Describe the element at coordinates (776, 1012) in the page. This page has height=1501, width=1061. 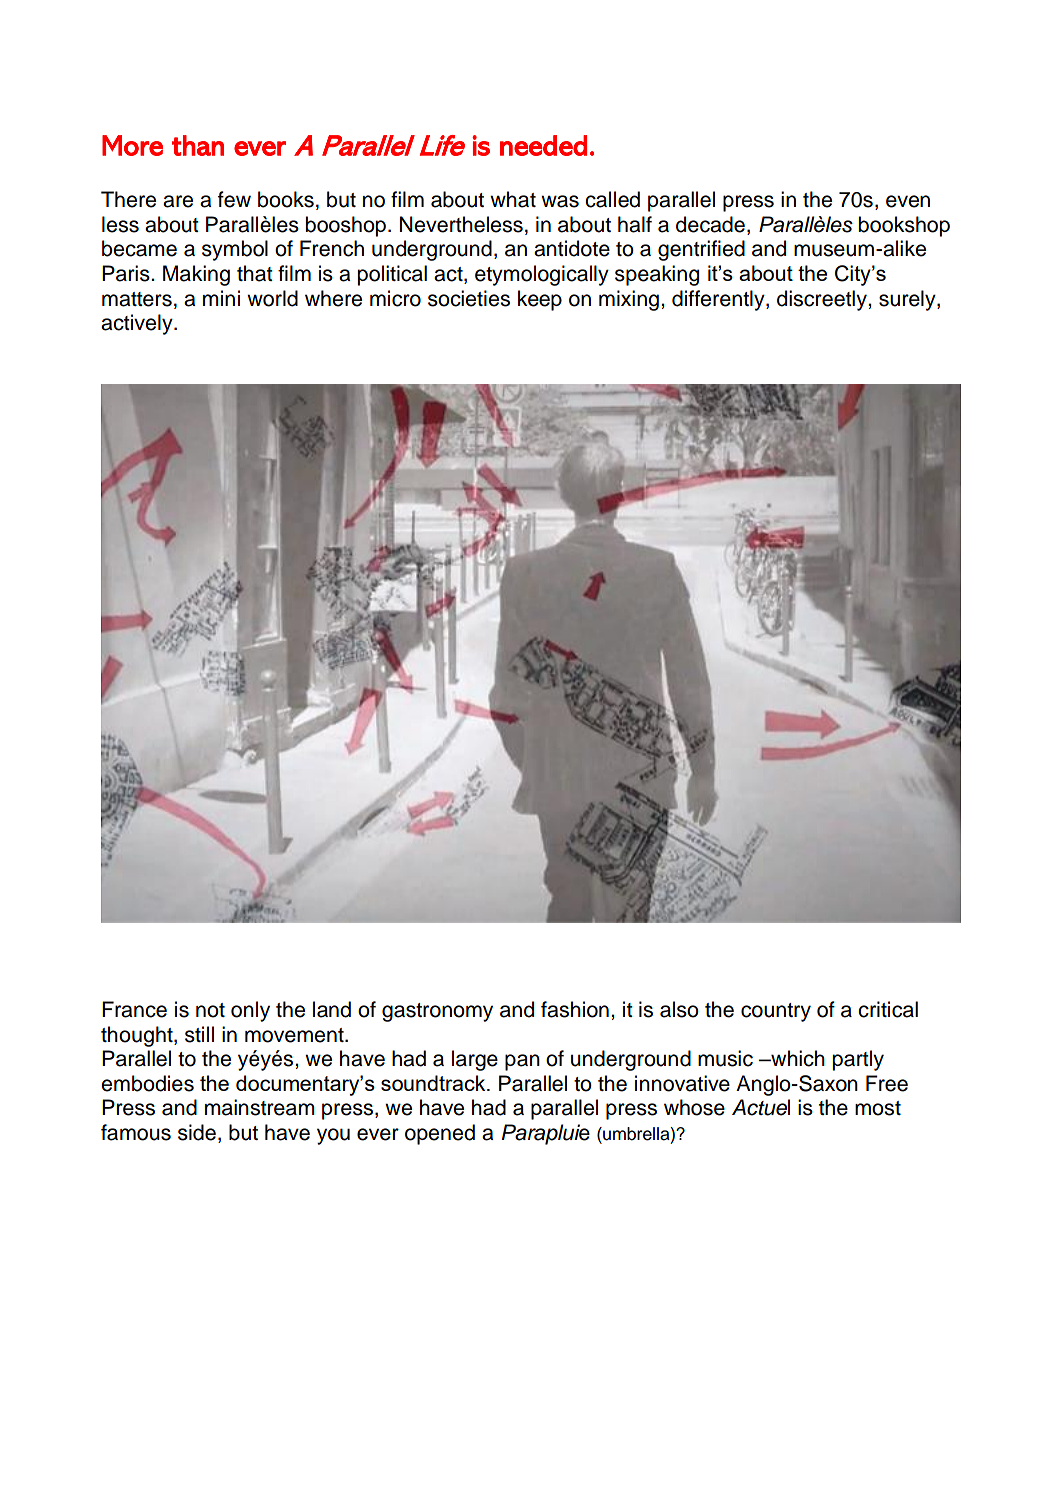
I see `country` at that location.
